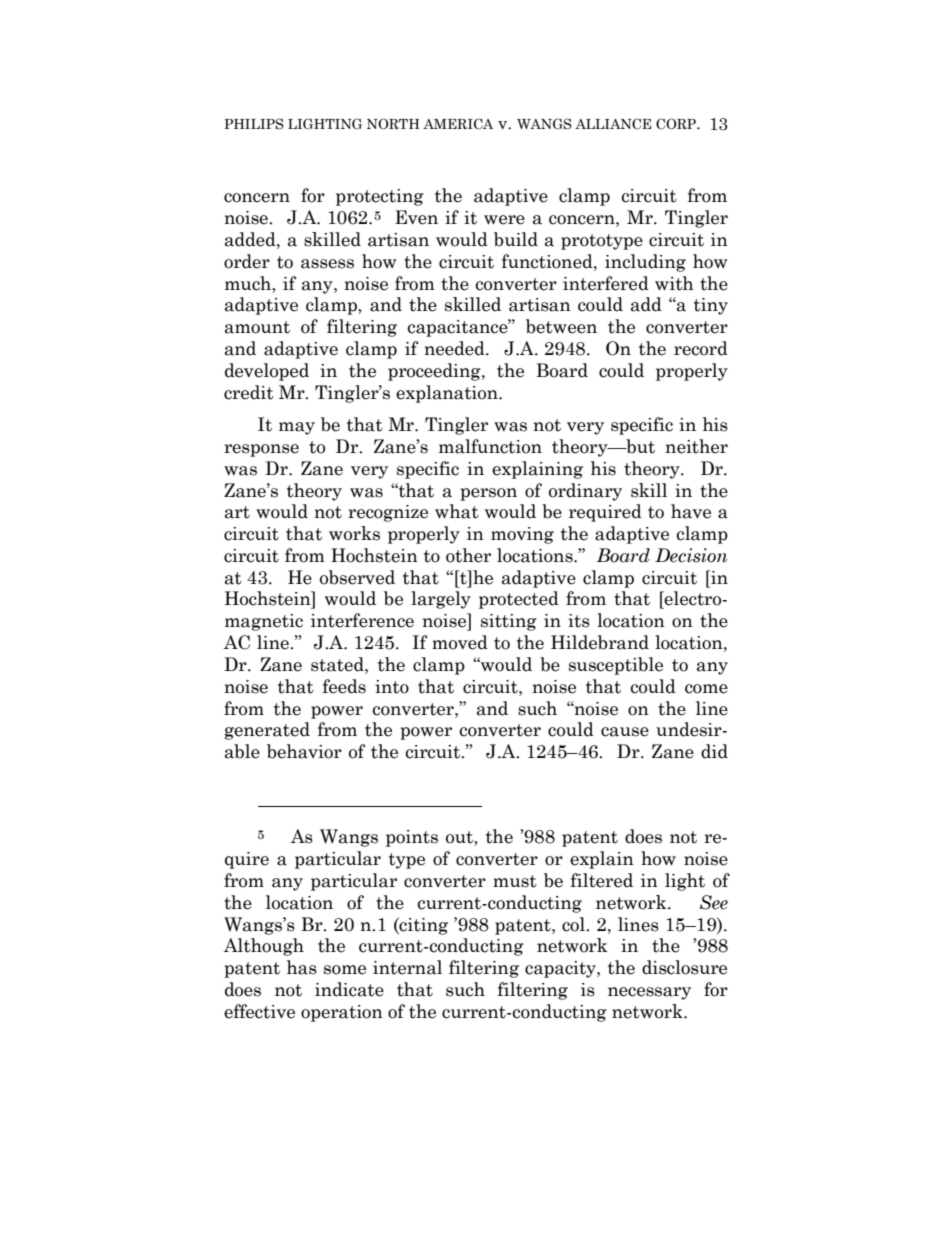  What do you see at coordinates (677, 124) in the screenshot?
I see `CORP` at bounding box center [677, 124].
